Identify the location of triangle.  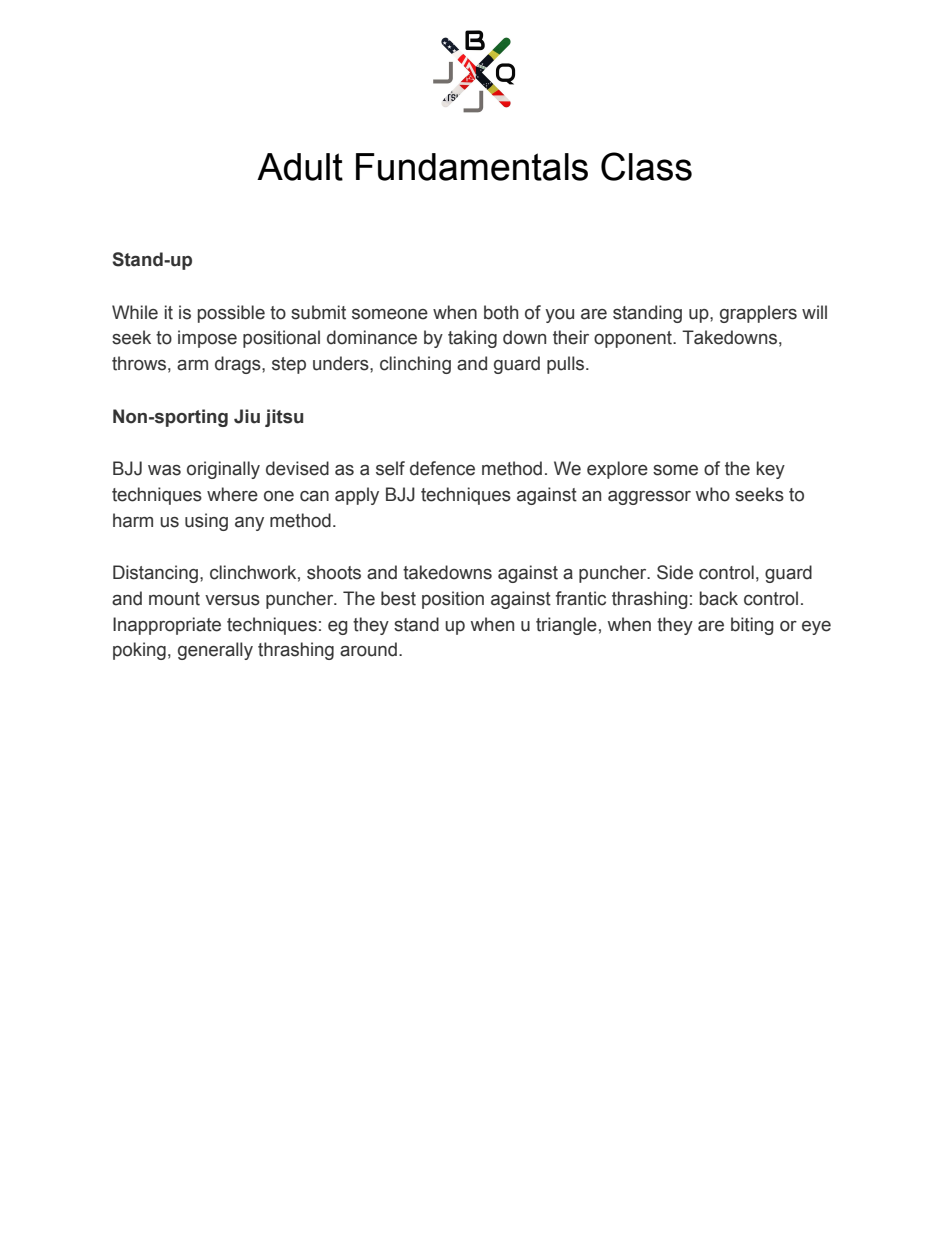
(566, 626).
